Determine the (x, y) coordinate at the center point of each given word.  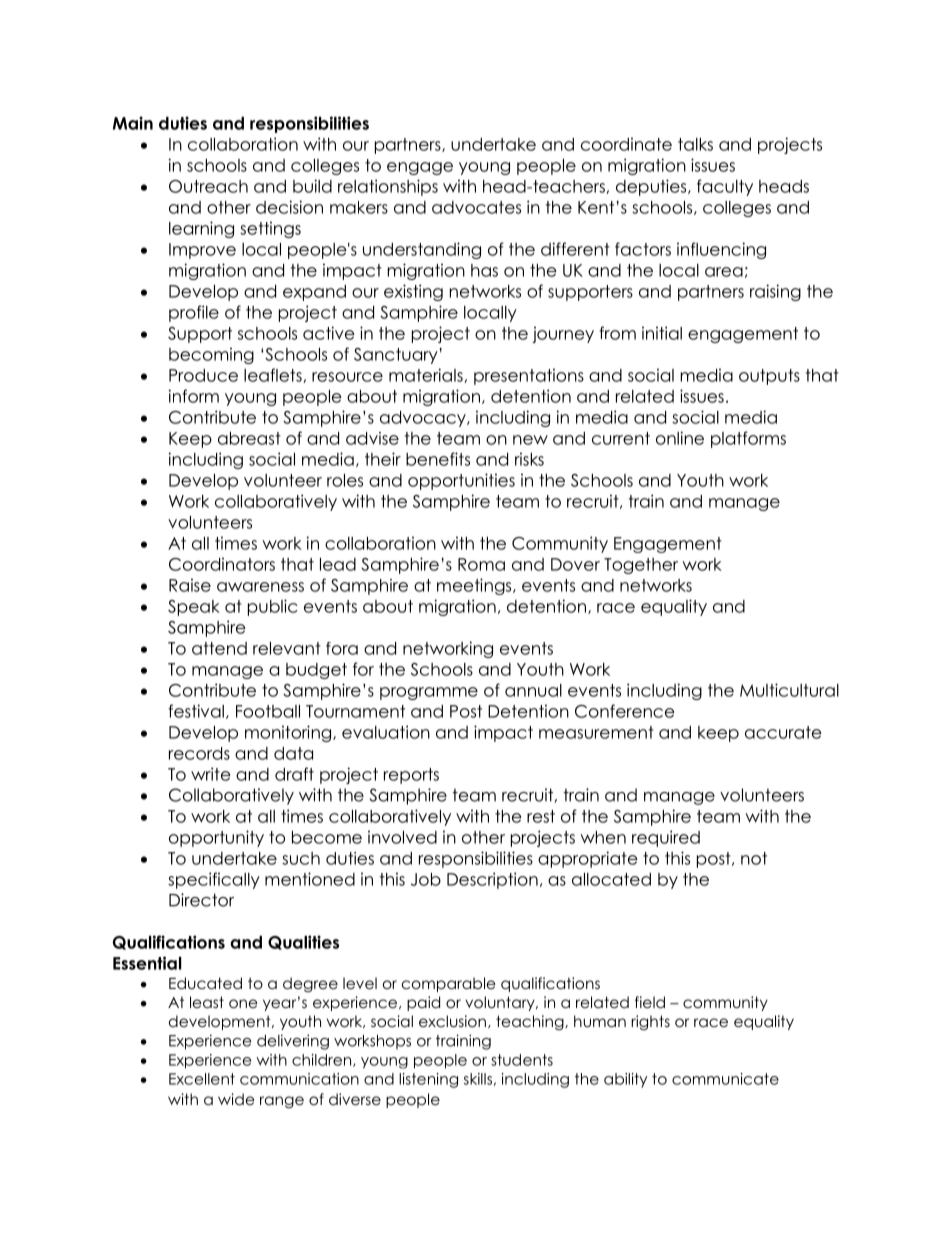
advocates (476, 207)
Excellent (202, 1079)
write (211, 774)
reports (411, 776)
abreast (249, 438)
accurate (783, 732)
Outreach (208, 186)
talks (695, 144)
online (680, 438)
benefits (438, 459)
